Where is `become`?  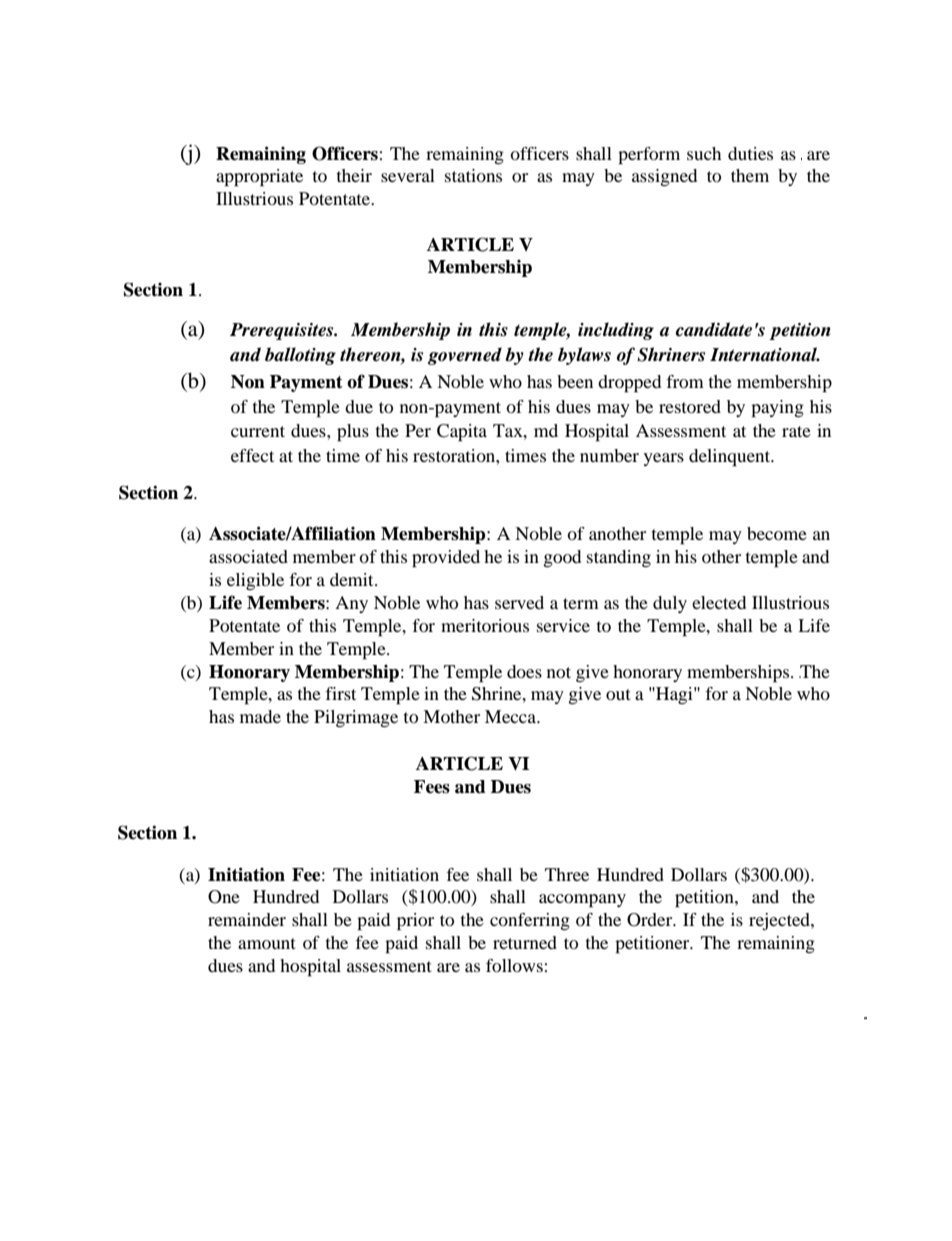
become is located at coordinates (777, 533).
